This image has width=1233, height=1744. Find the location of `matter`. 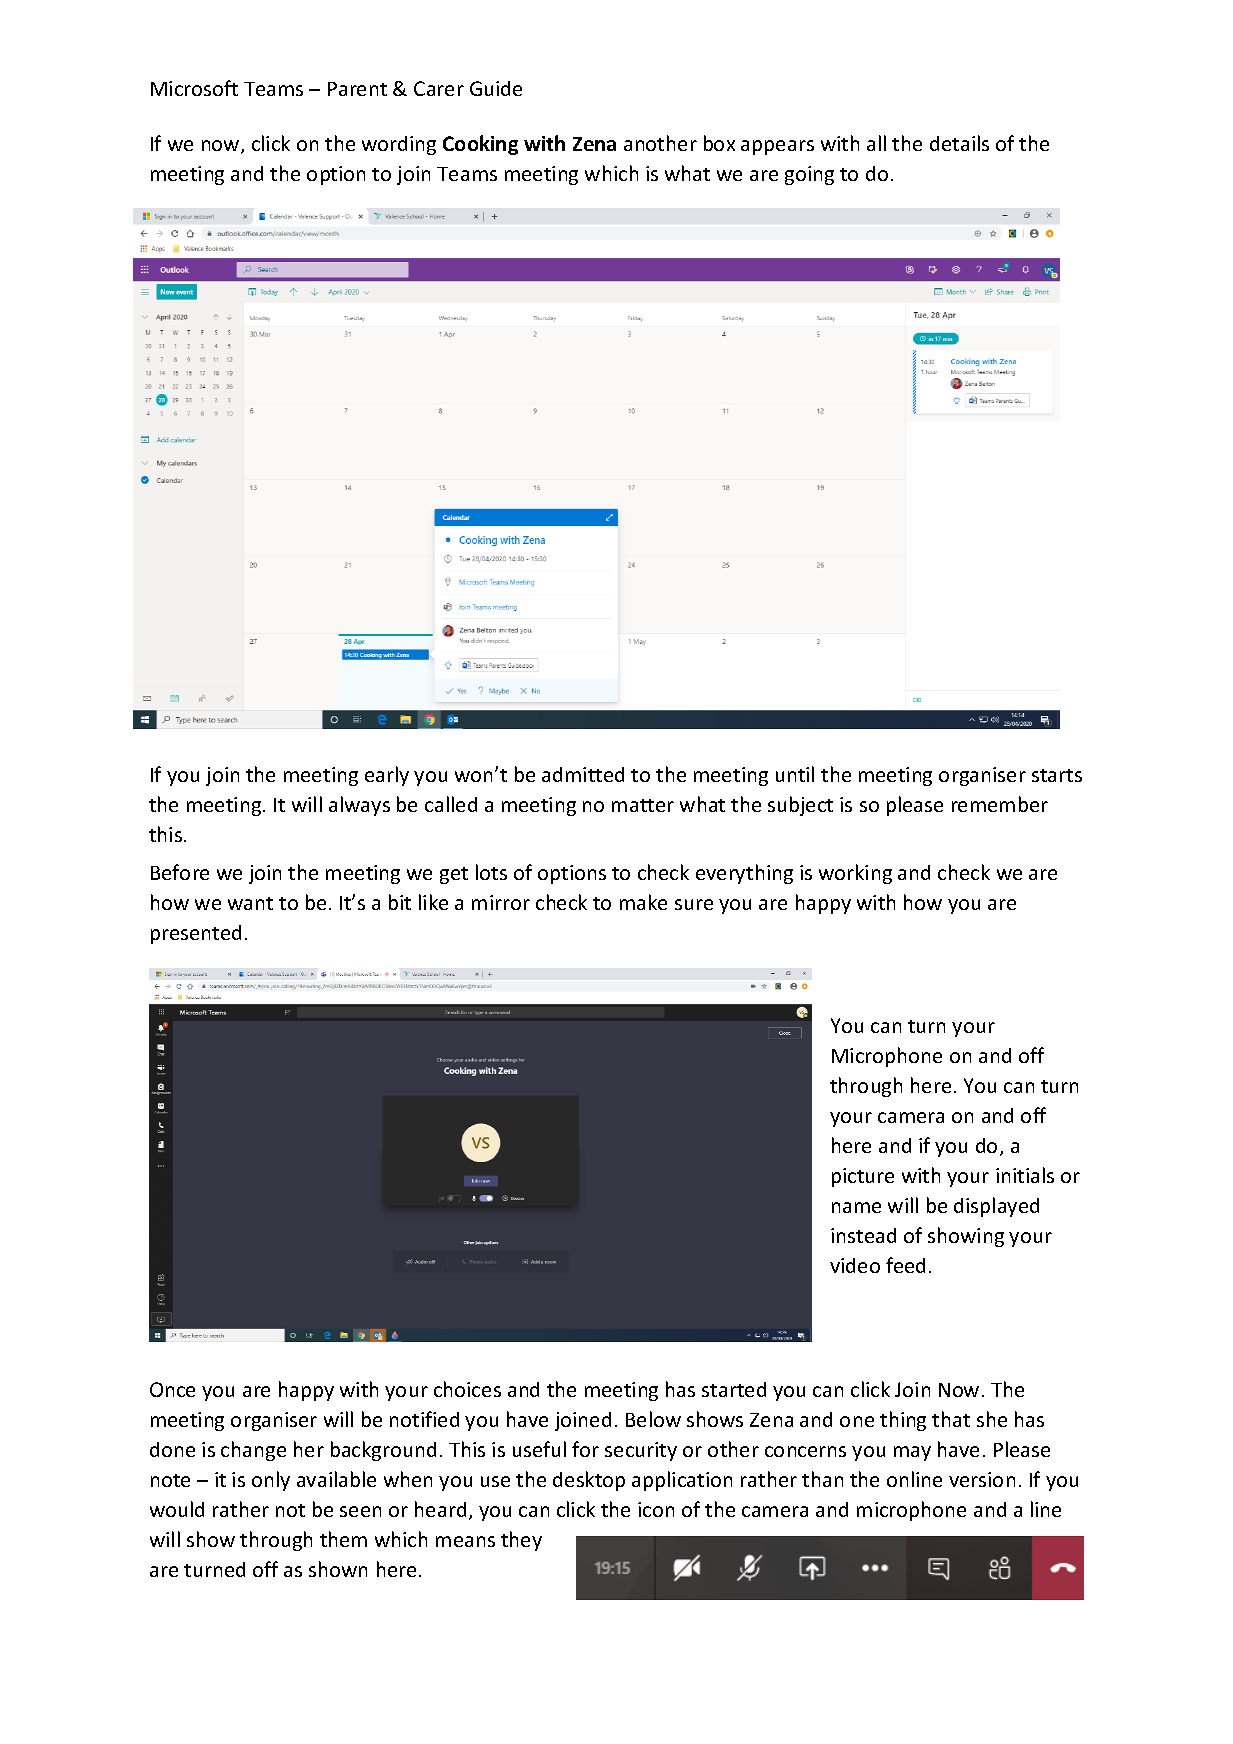

matter is located at coordinates (643, 805).
